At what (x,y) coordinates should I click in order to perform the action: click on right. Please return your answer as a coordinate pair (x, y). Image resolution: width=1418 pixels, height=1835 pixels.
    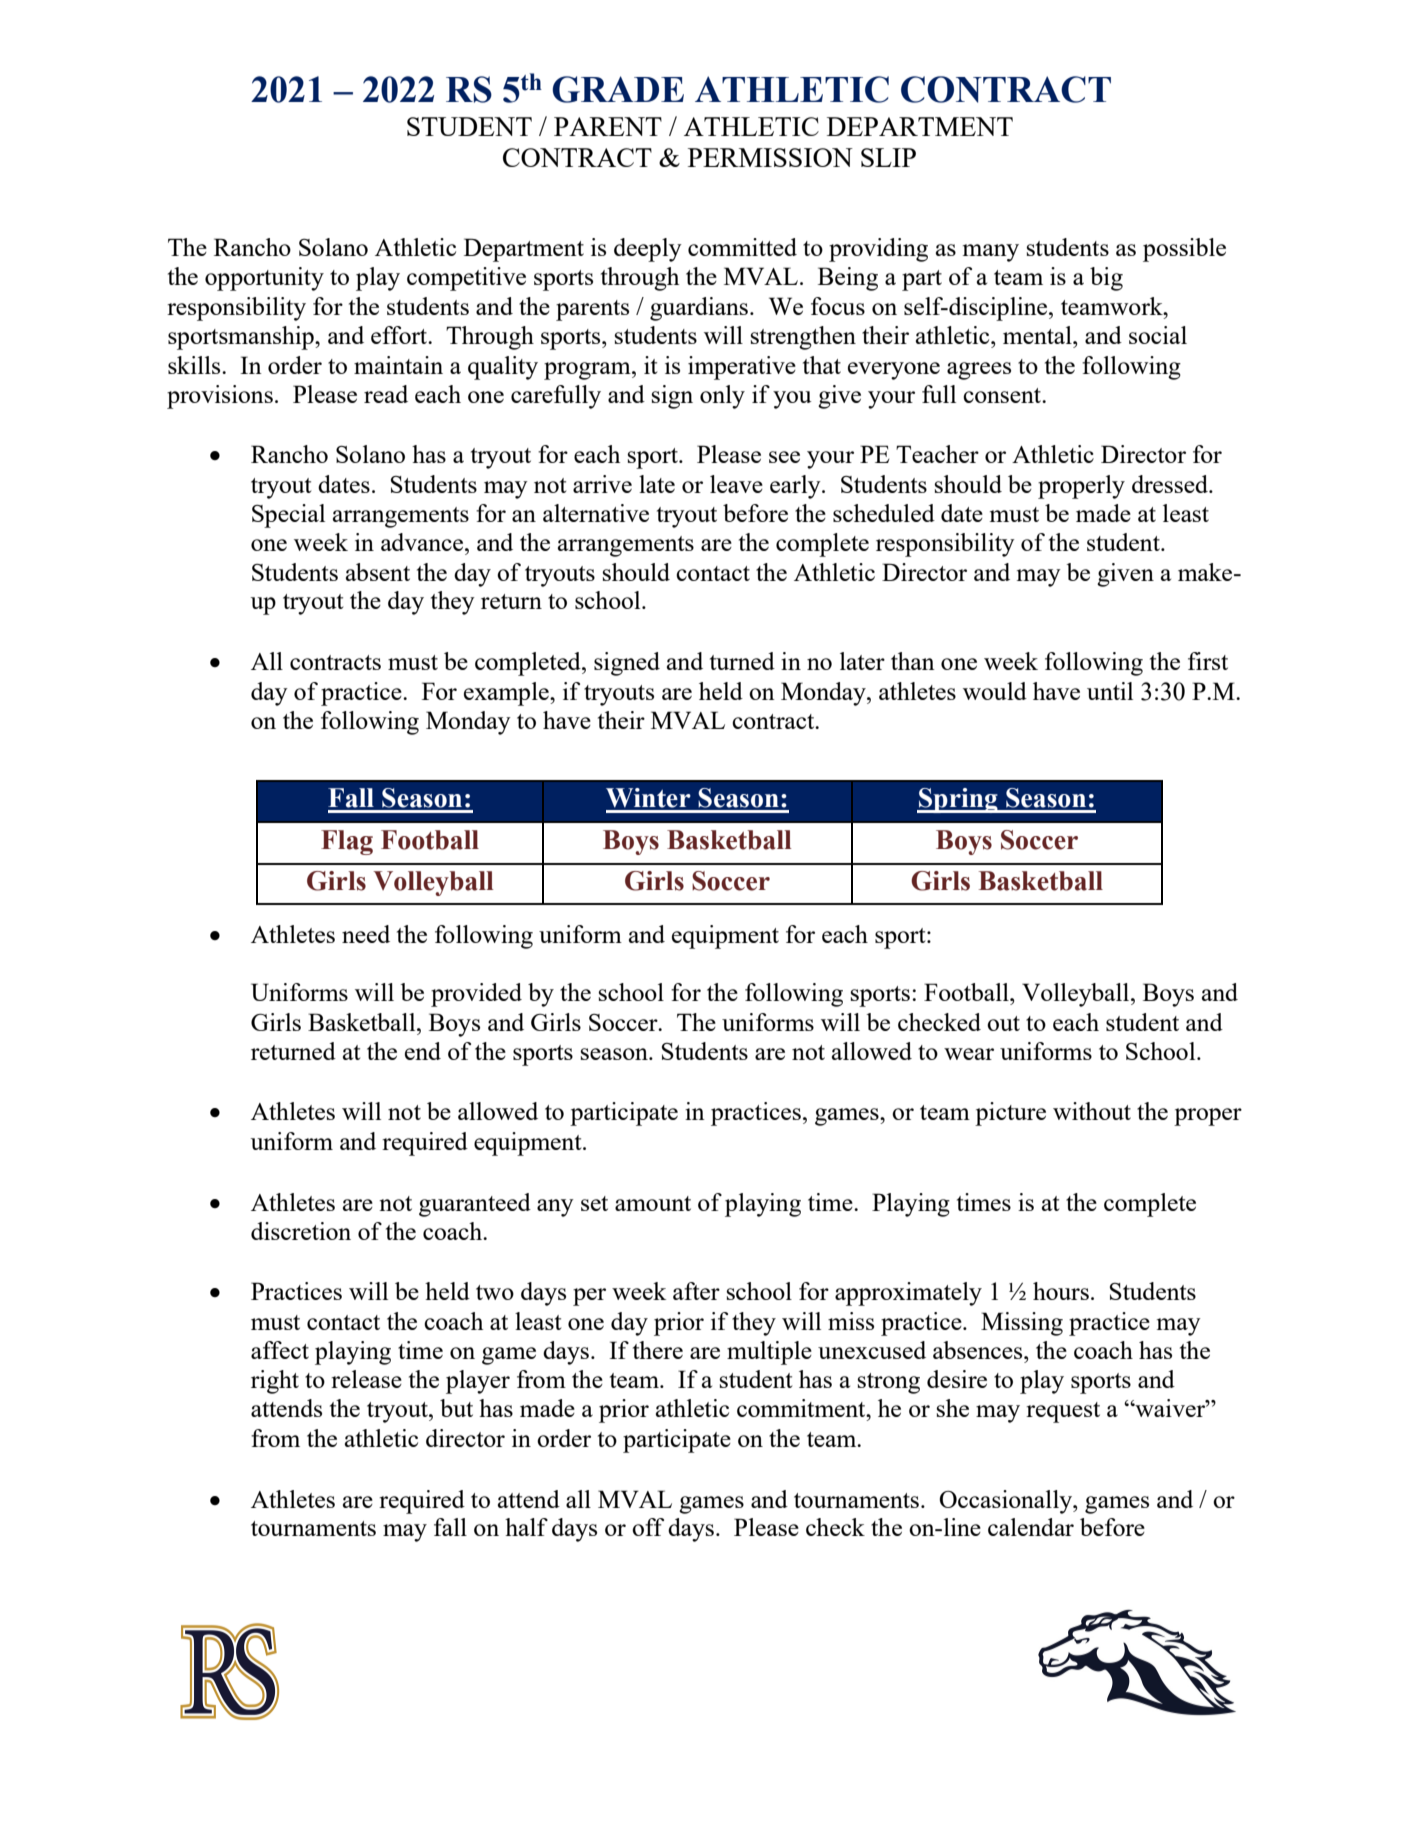
    Looking at the image, I should click on (275, 1382).
